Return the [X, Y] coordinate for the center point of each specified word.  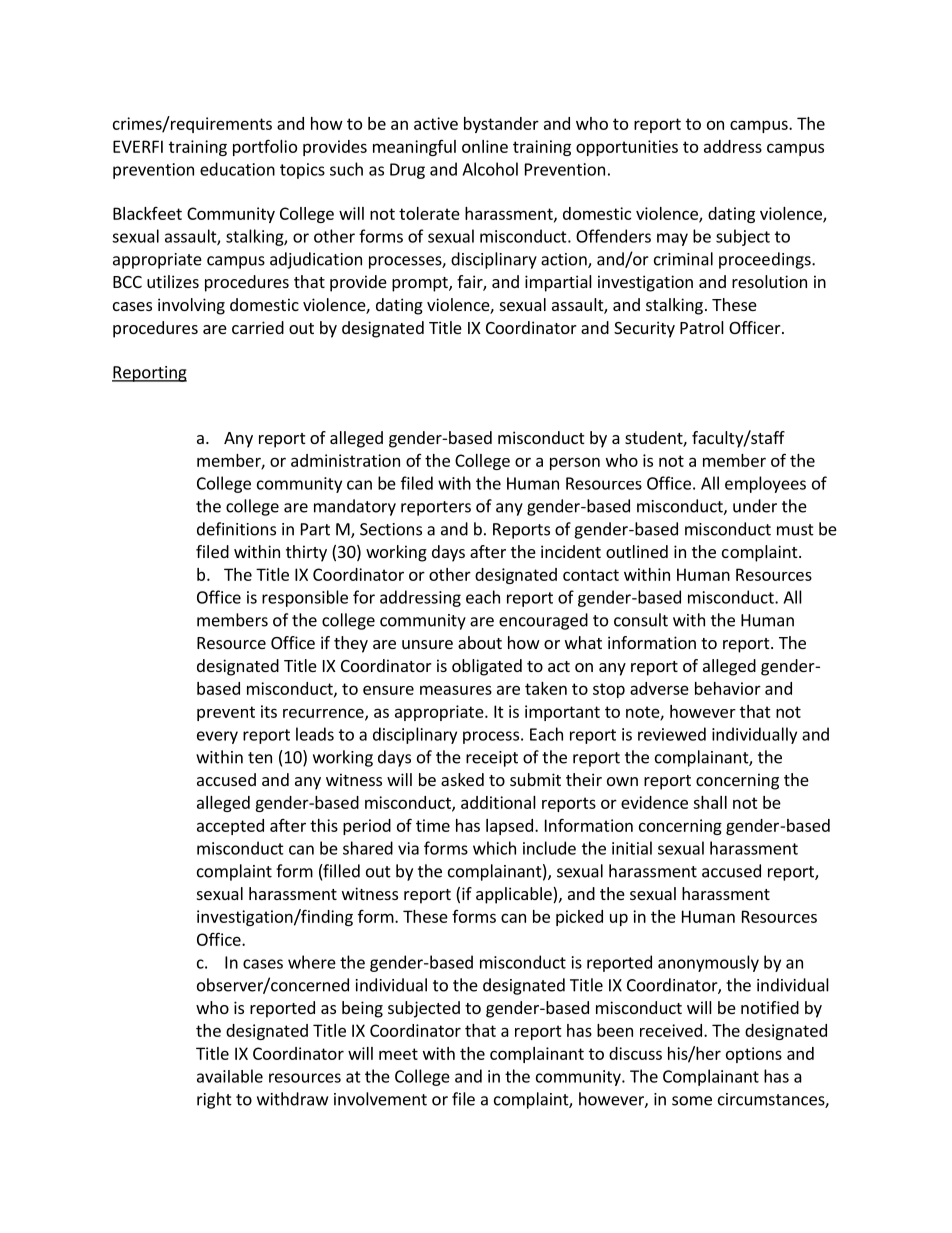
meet [398, 1054]
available [230, 1076]
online [485, 146]
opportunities [627, 148]
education [237, 169]
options [754, 1055]
